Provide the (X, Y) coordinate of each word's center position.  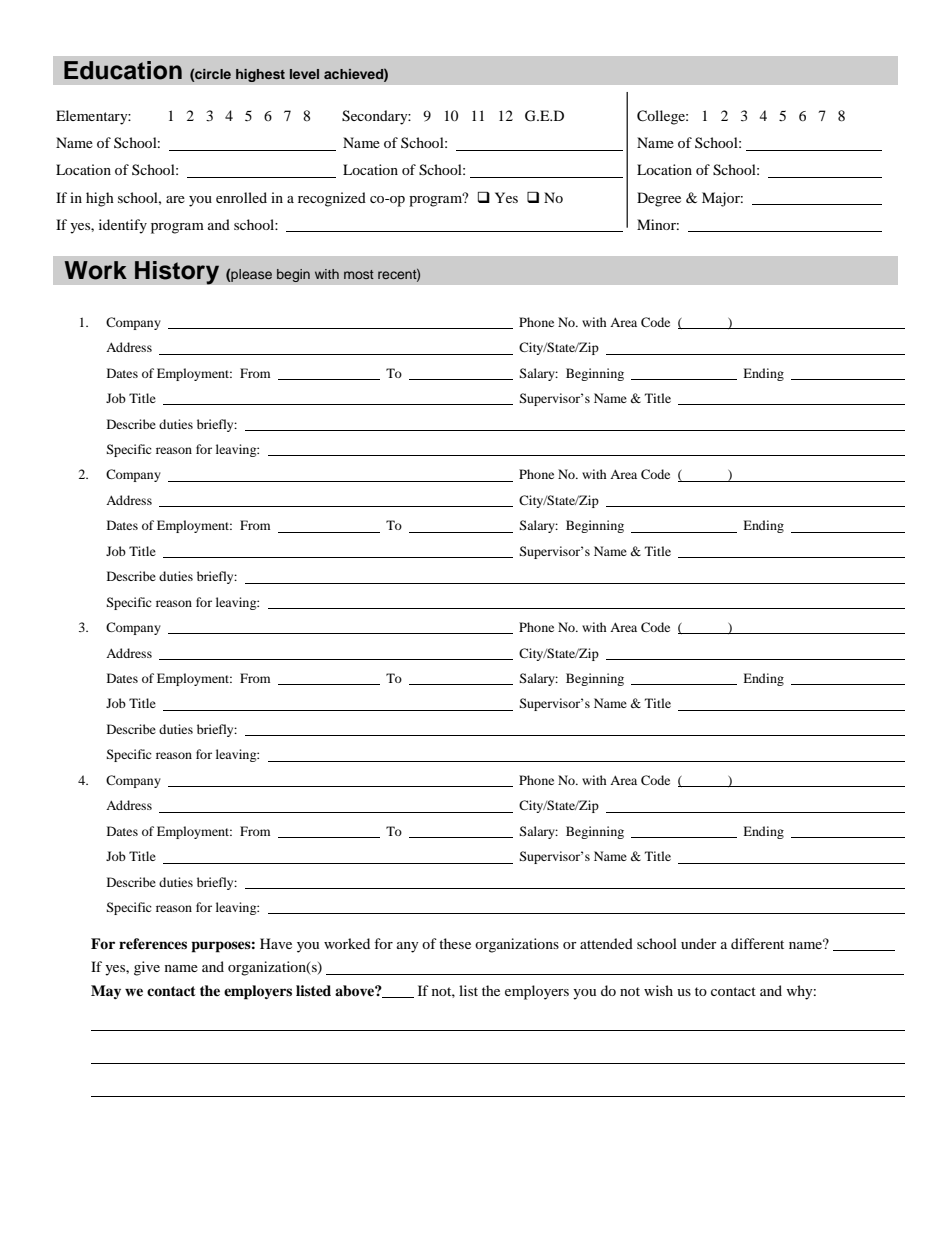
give (147, 968)
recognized (332, 199)
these (455, 943)
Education (123, 70)
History (177, 273)
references (153, 943)
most (359, 274)
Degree (659, 199)
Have (276, 943)
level (304, 74)
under (699, 943)
